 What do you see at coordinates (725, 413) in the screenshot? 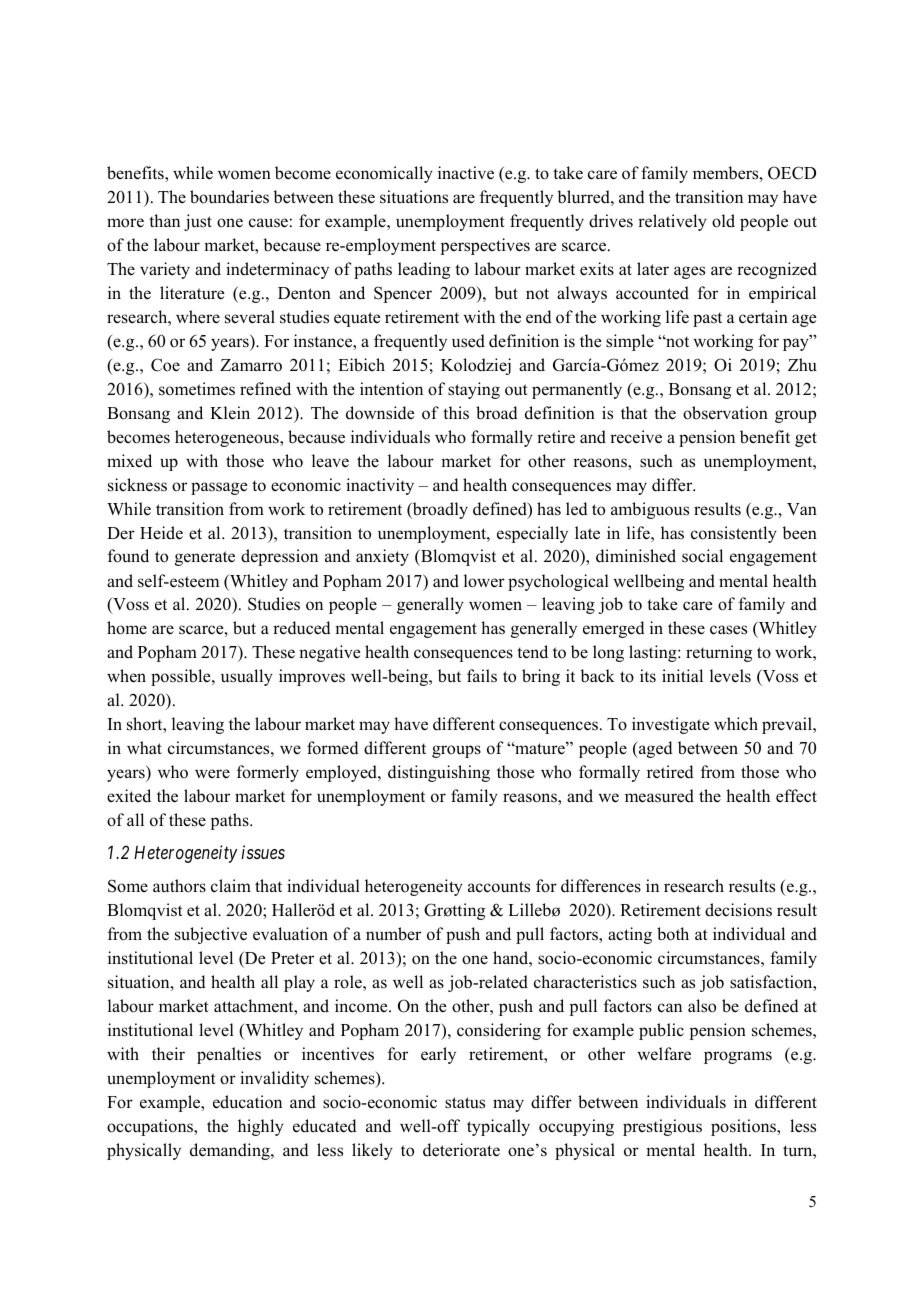
I see `observation` at bounding box center [725, 413].
